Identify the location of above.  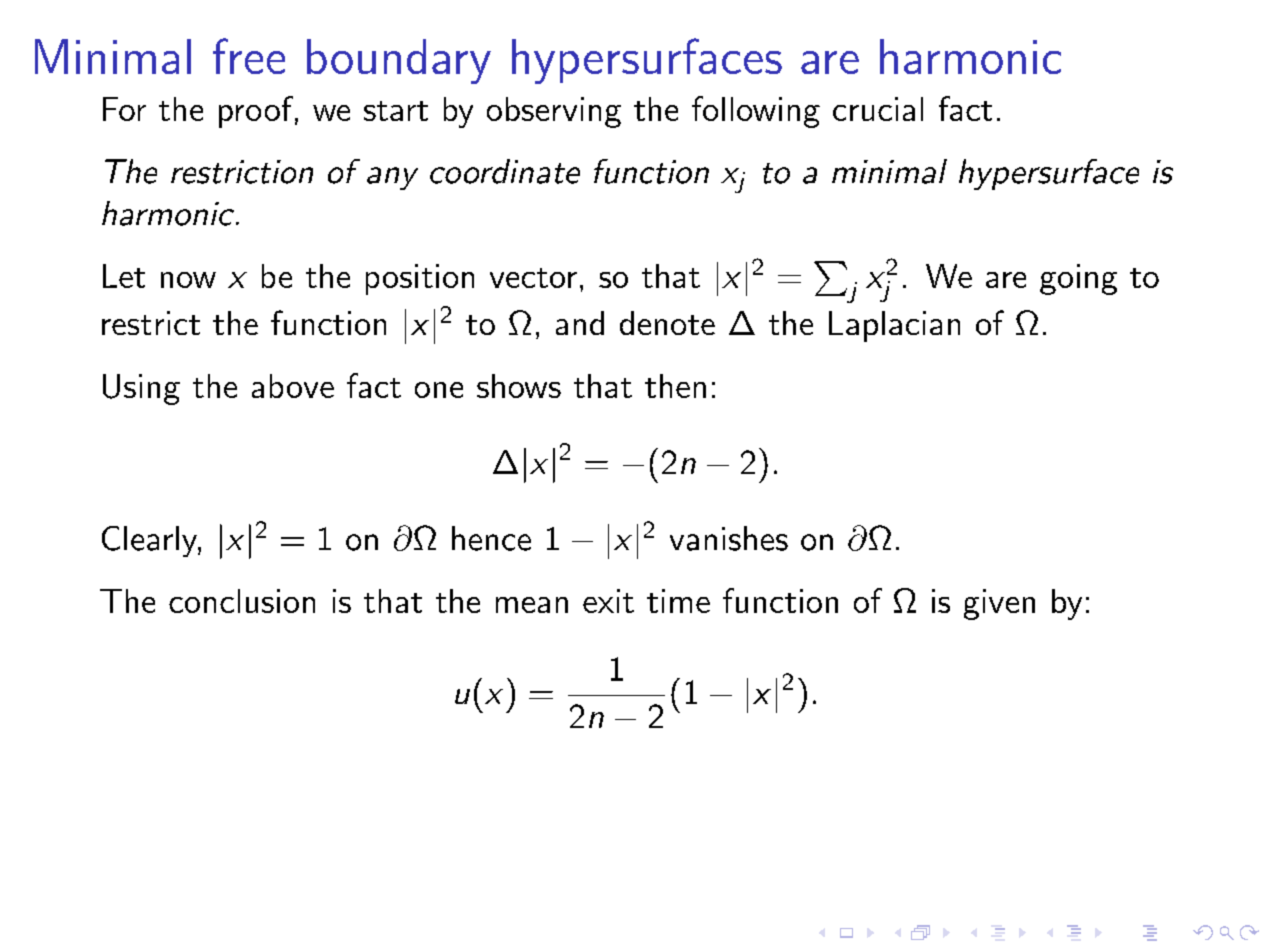
(293, 386).
